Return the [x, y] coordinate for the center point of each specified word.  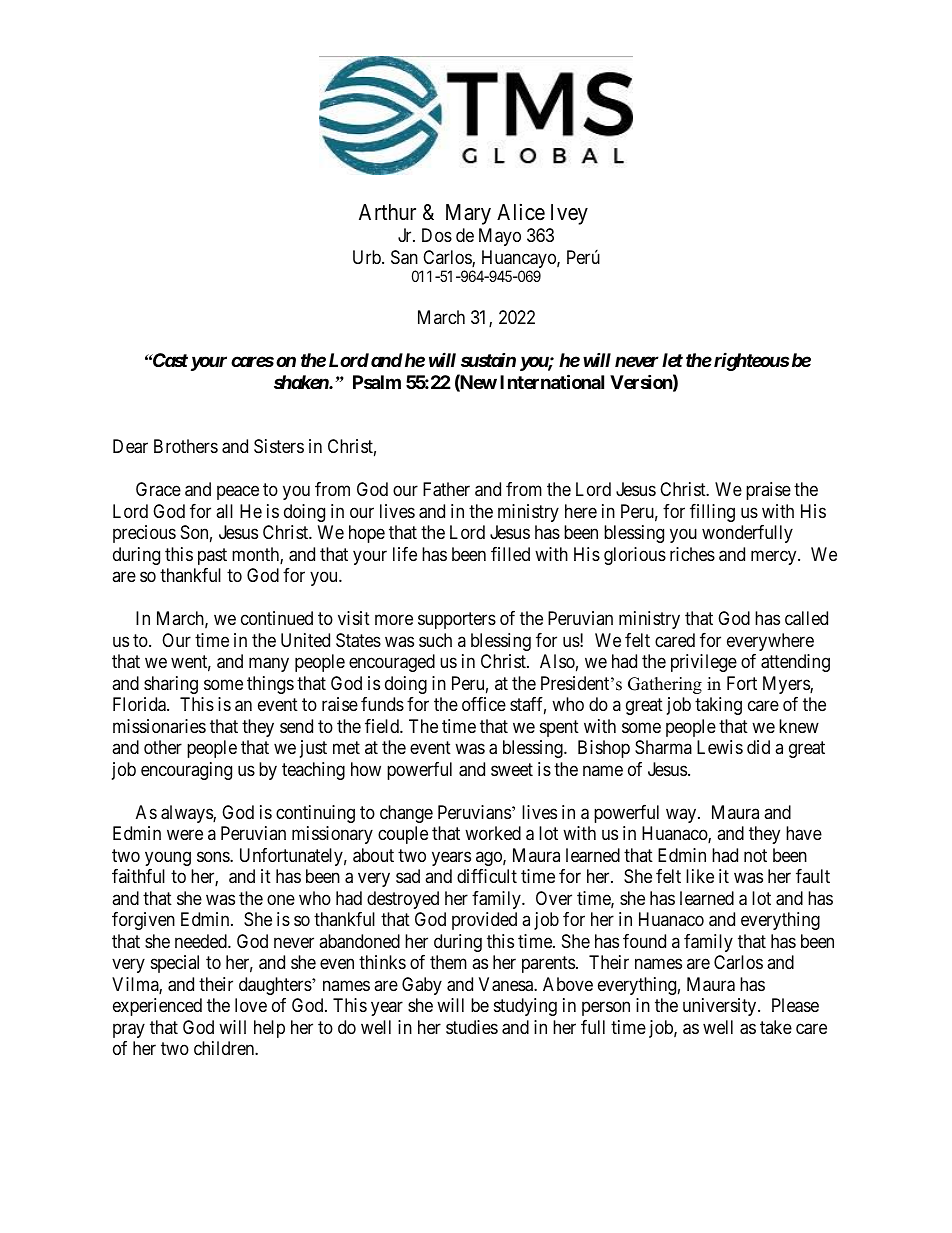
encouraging [186, 771]
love [251, 1005]
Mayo [500, 237]
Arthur [387, 212]
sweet [512, 769]
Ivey [569, 214]
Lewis [720, 747]
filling [712, 513]
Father [446, 489]
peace [238, 493]
